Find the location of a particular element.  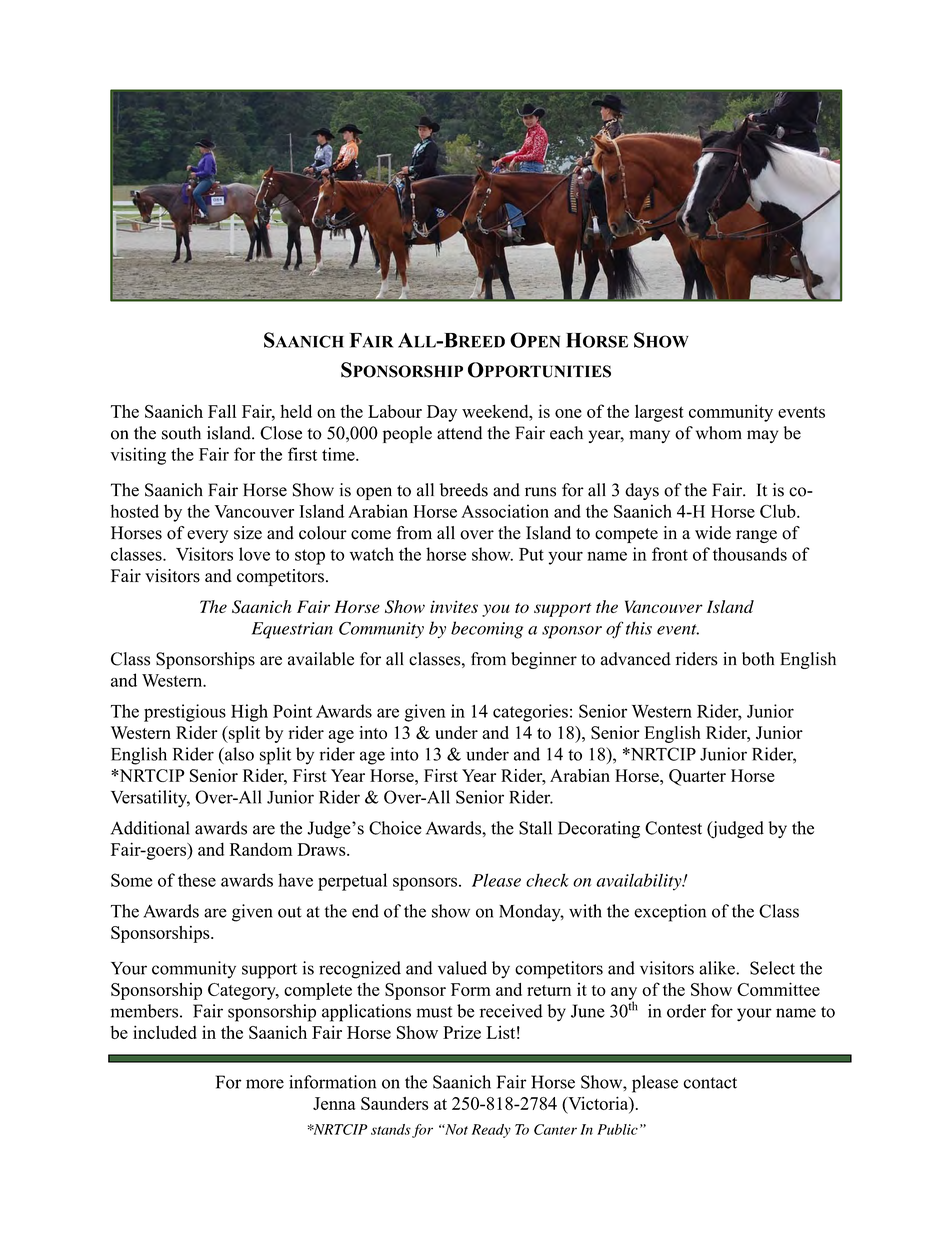

these is located at coordinates (197, 880).
